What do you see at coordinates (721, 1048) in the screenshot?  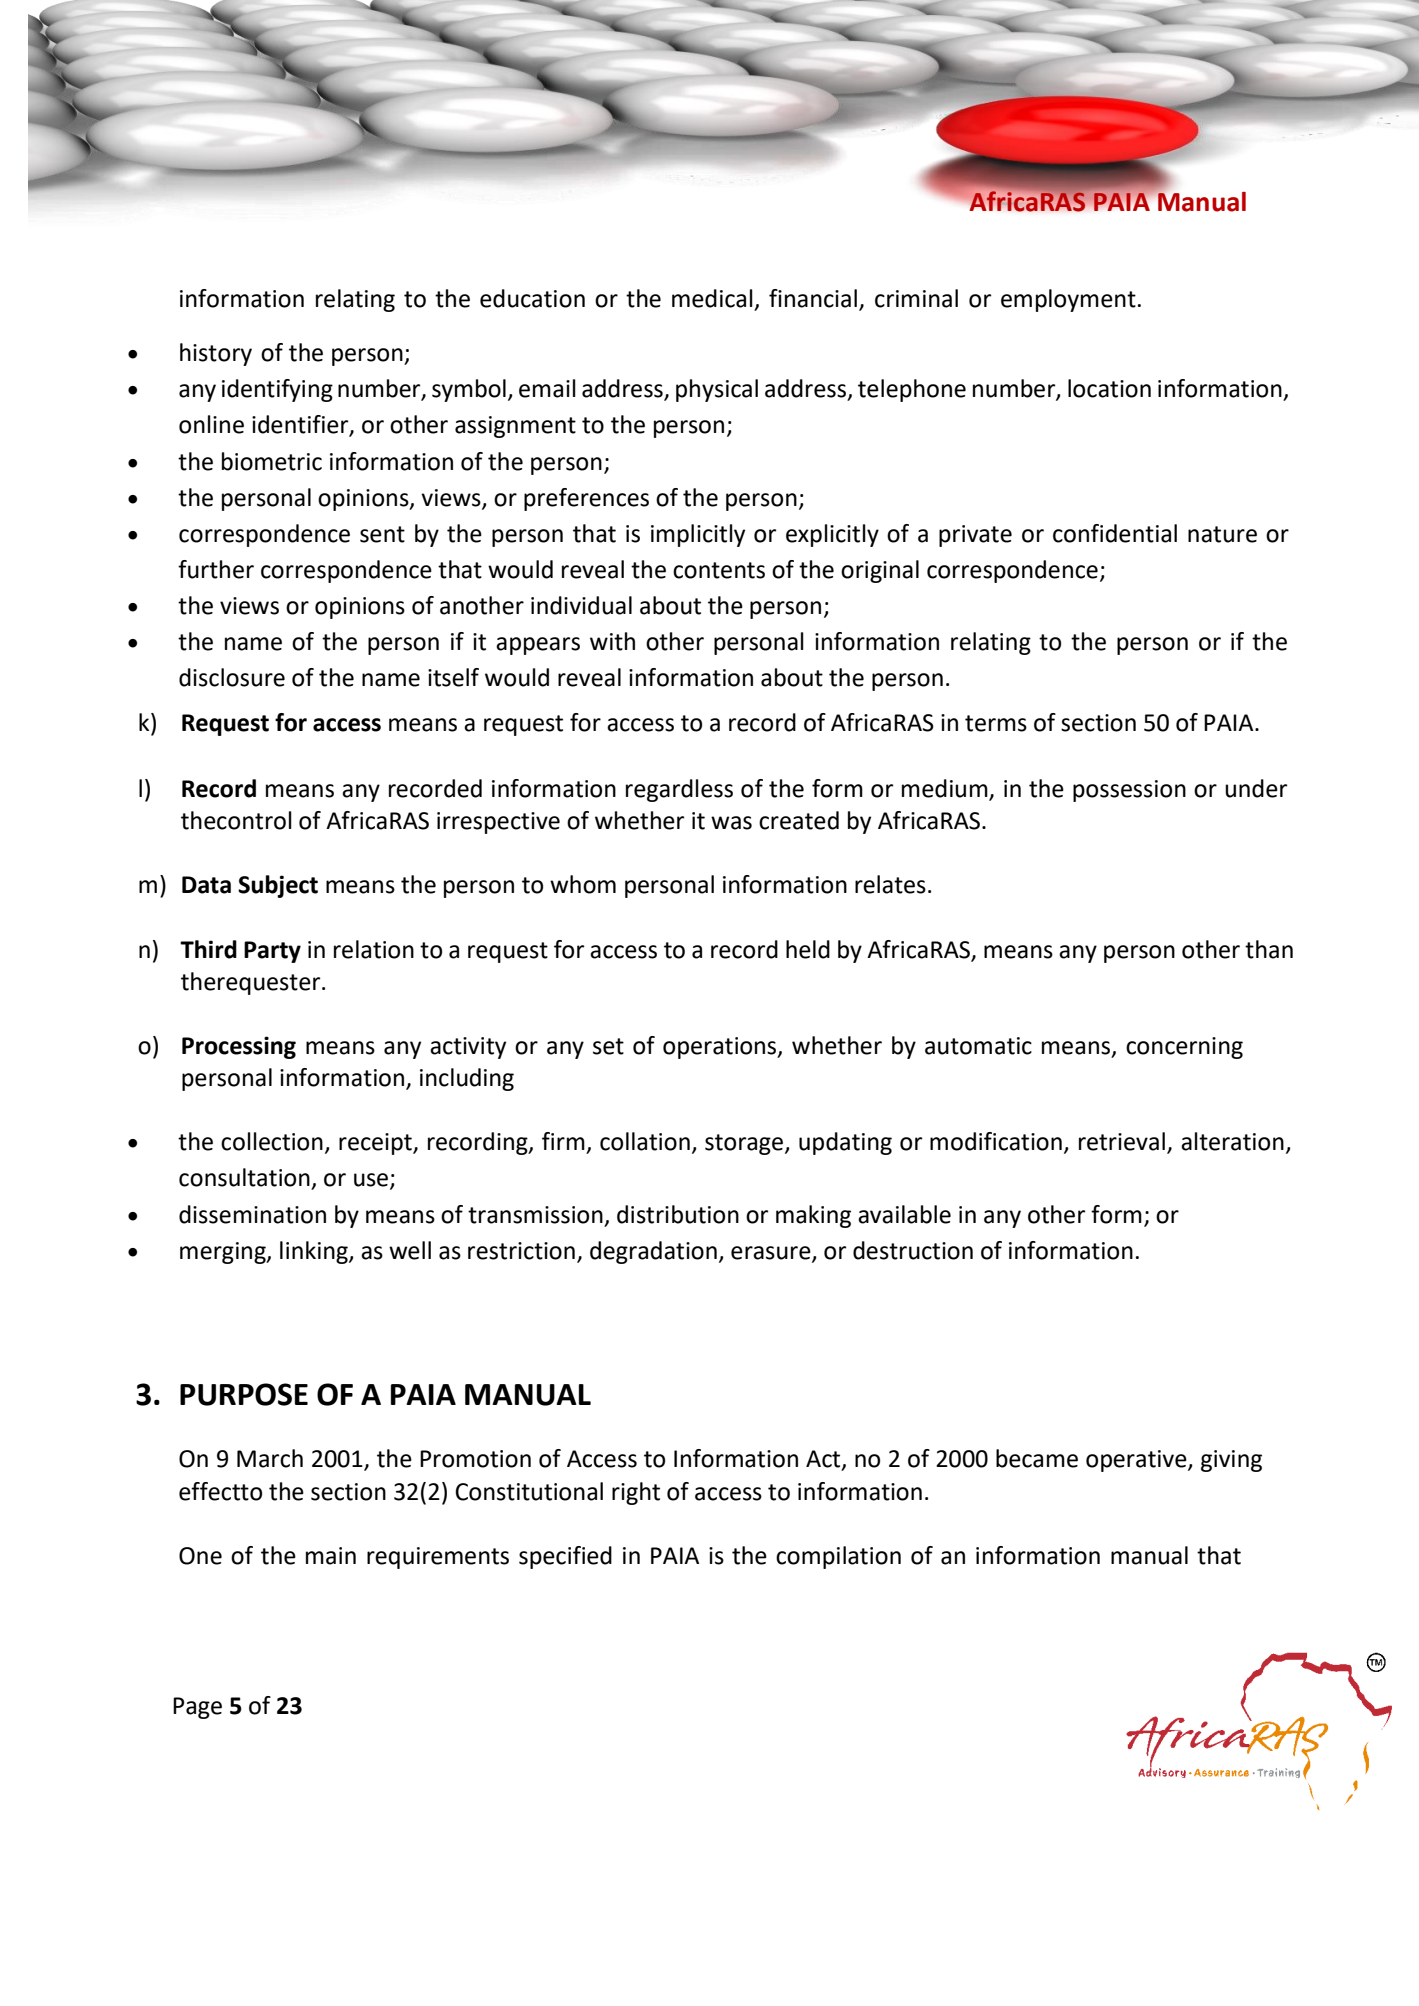 I see `operations` at bounding box center [721, 1048].
